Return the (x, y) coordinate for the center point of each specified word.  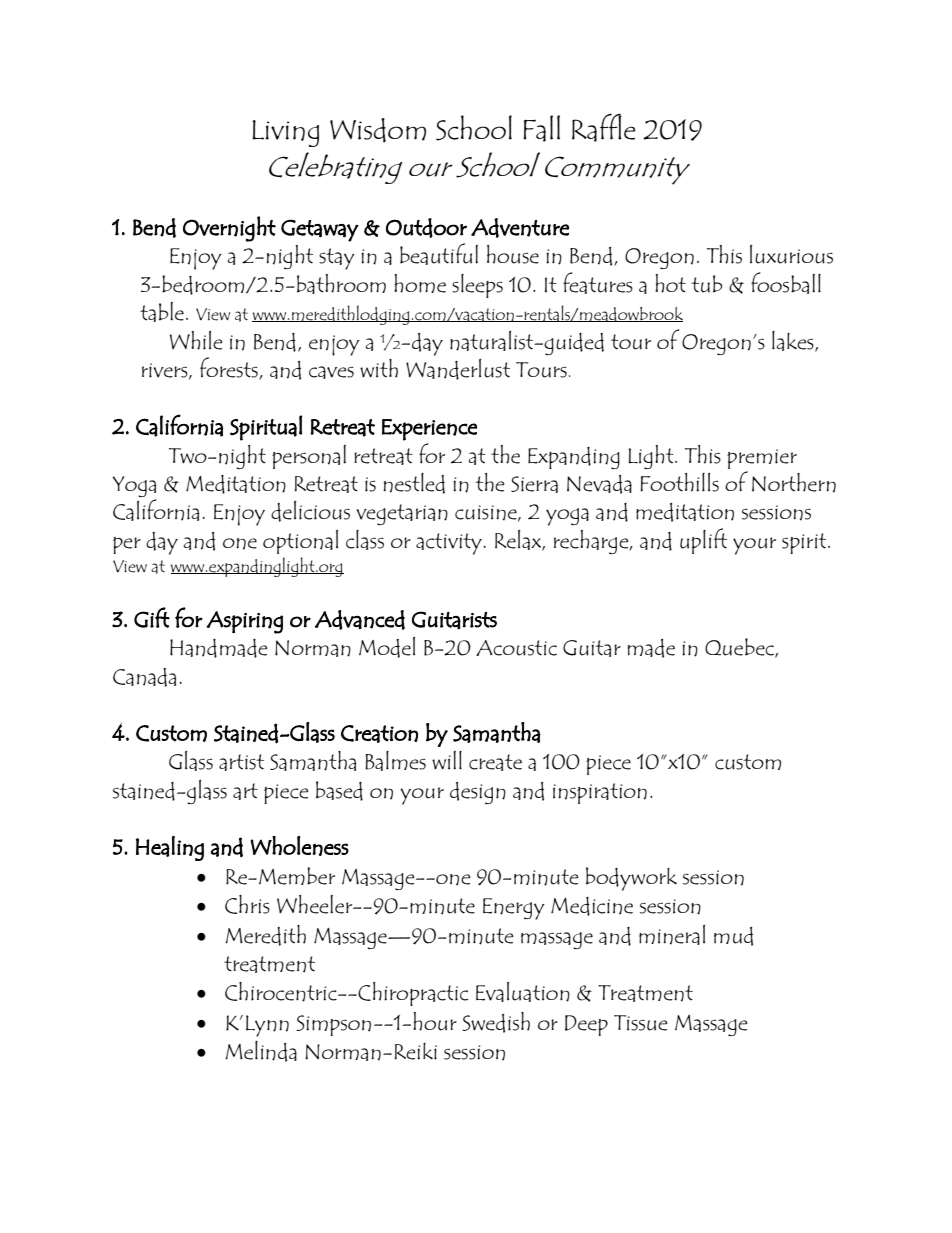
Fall (541, 128)
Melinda (261, 1051)
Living (285, 133)
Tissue (641, 1023)
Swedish (496, 1022)
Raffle (604, 127)
